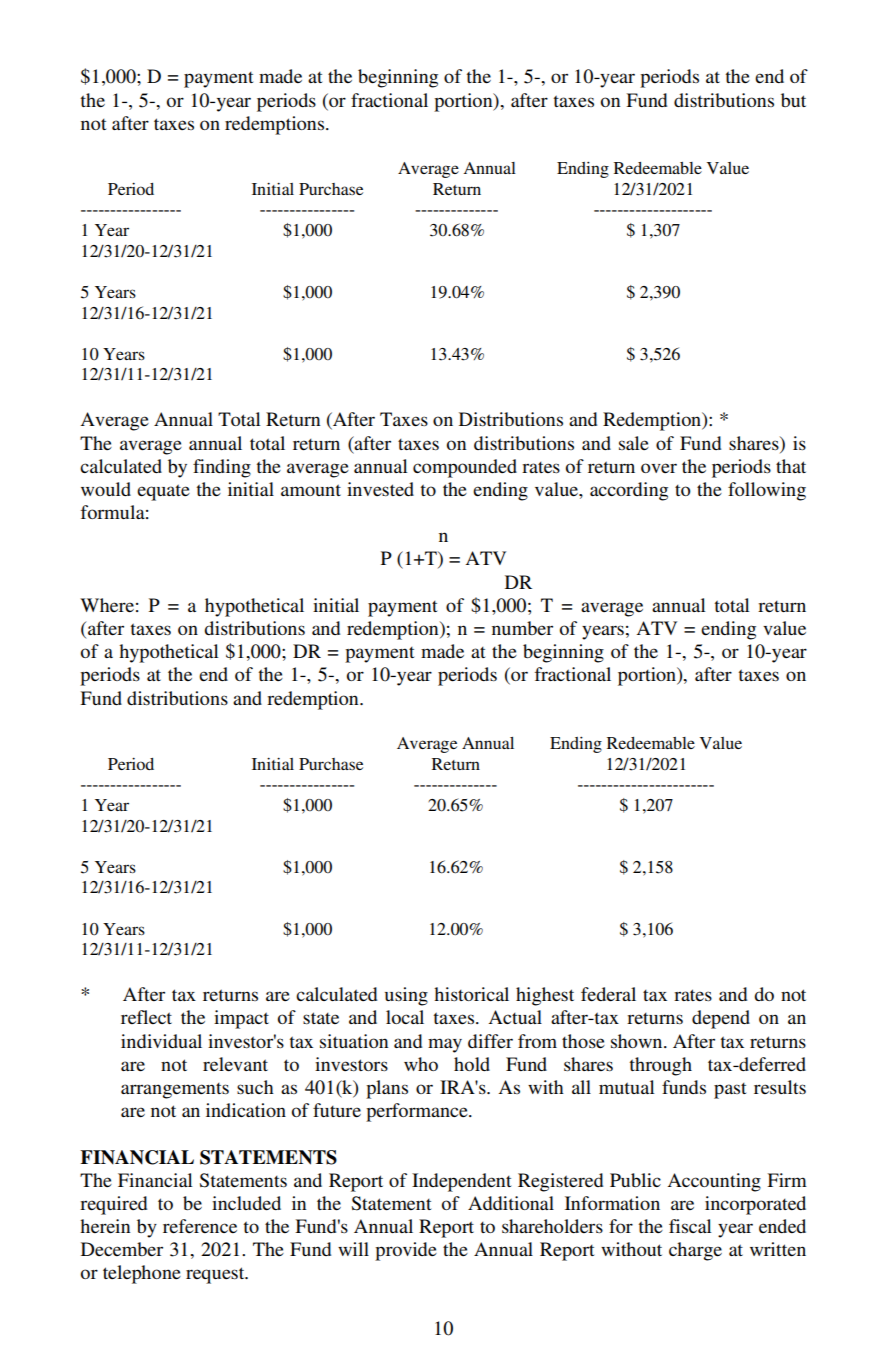  What do you see at coordinates (465, 468) in the screenshot?
I see `compounded` at bounding box center [465, 468].
